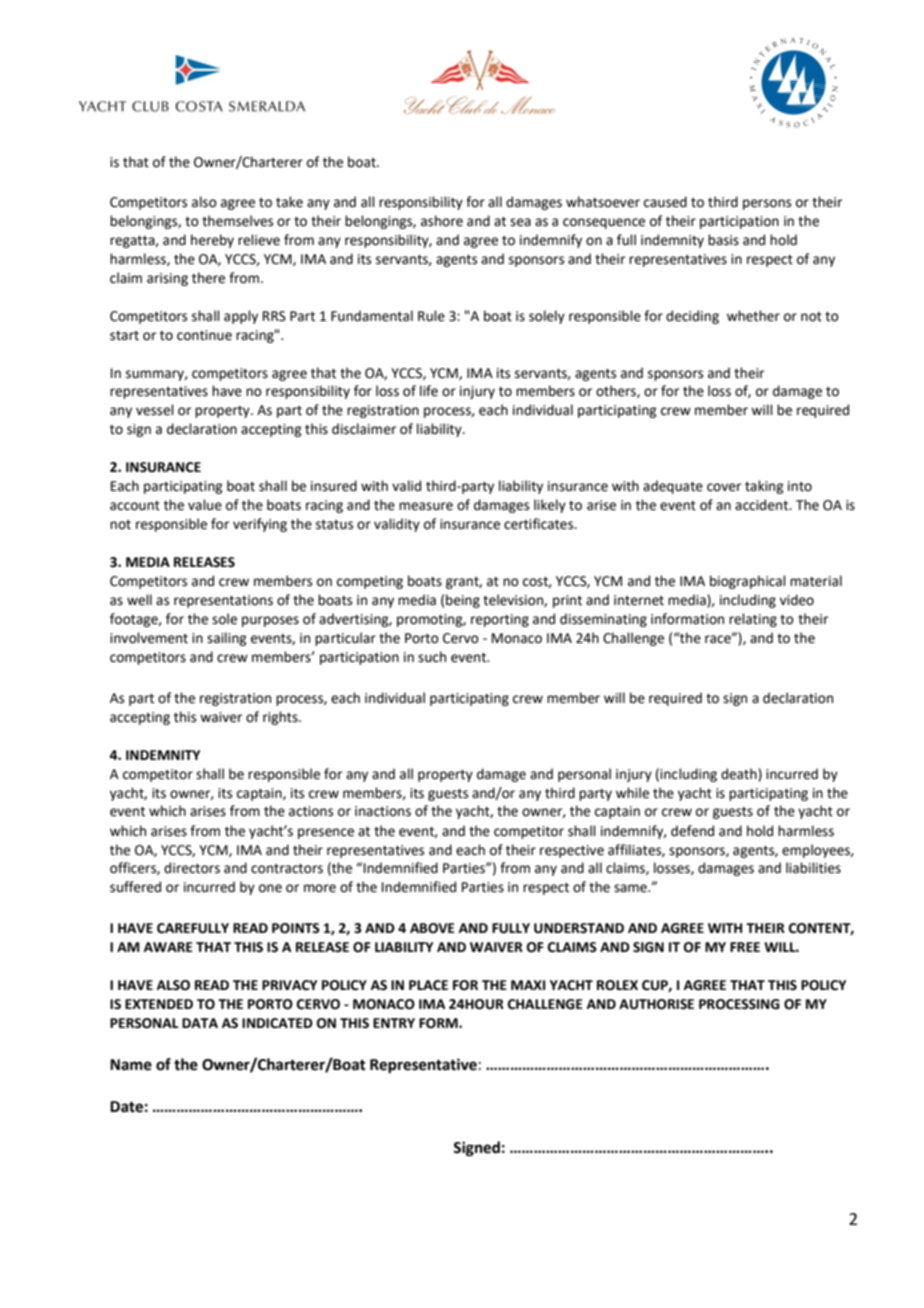 This page has height=1308, width=924. Describe the element at coordinates (426, 506) in the page. I see `measure` at that location.
